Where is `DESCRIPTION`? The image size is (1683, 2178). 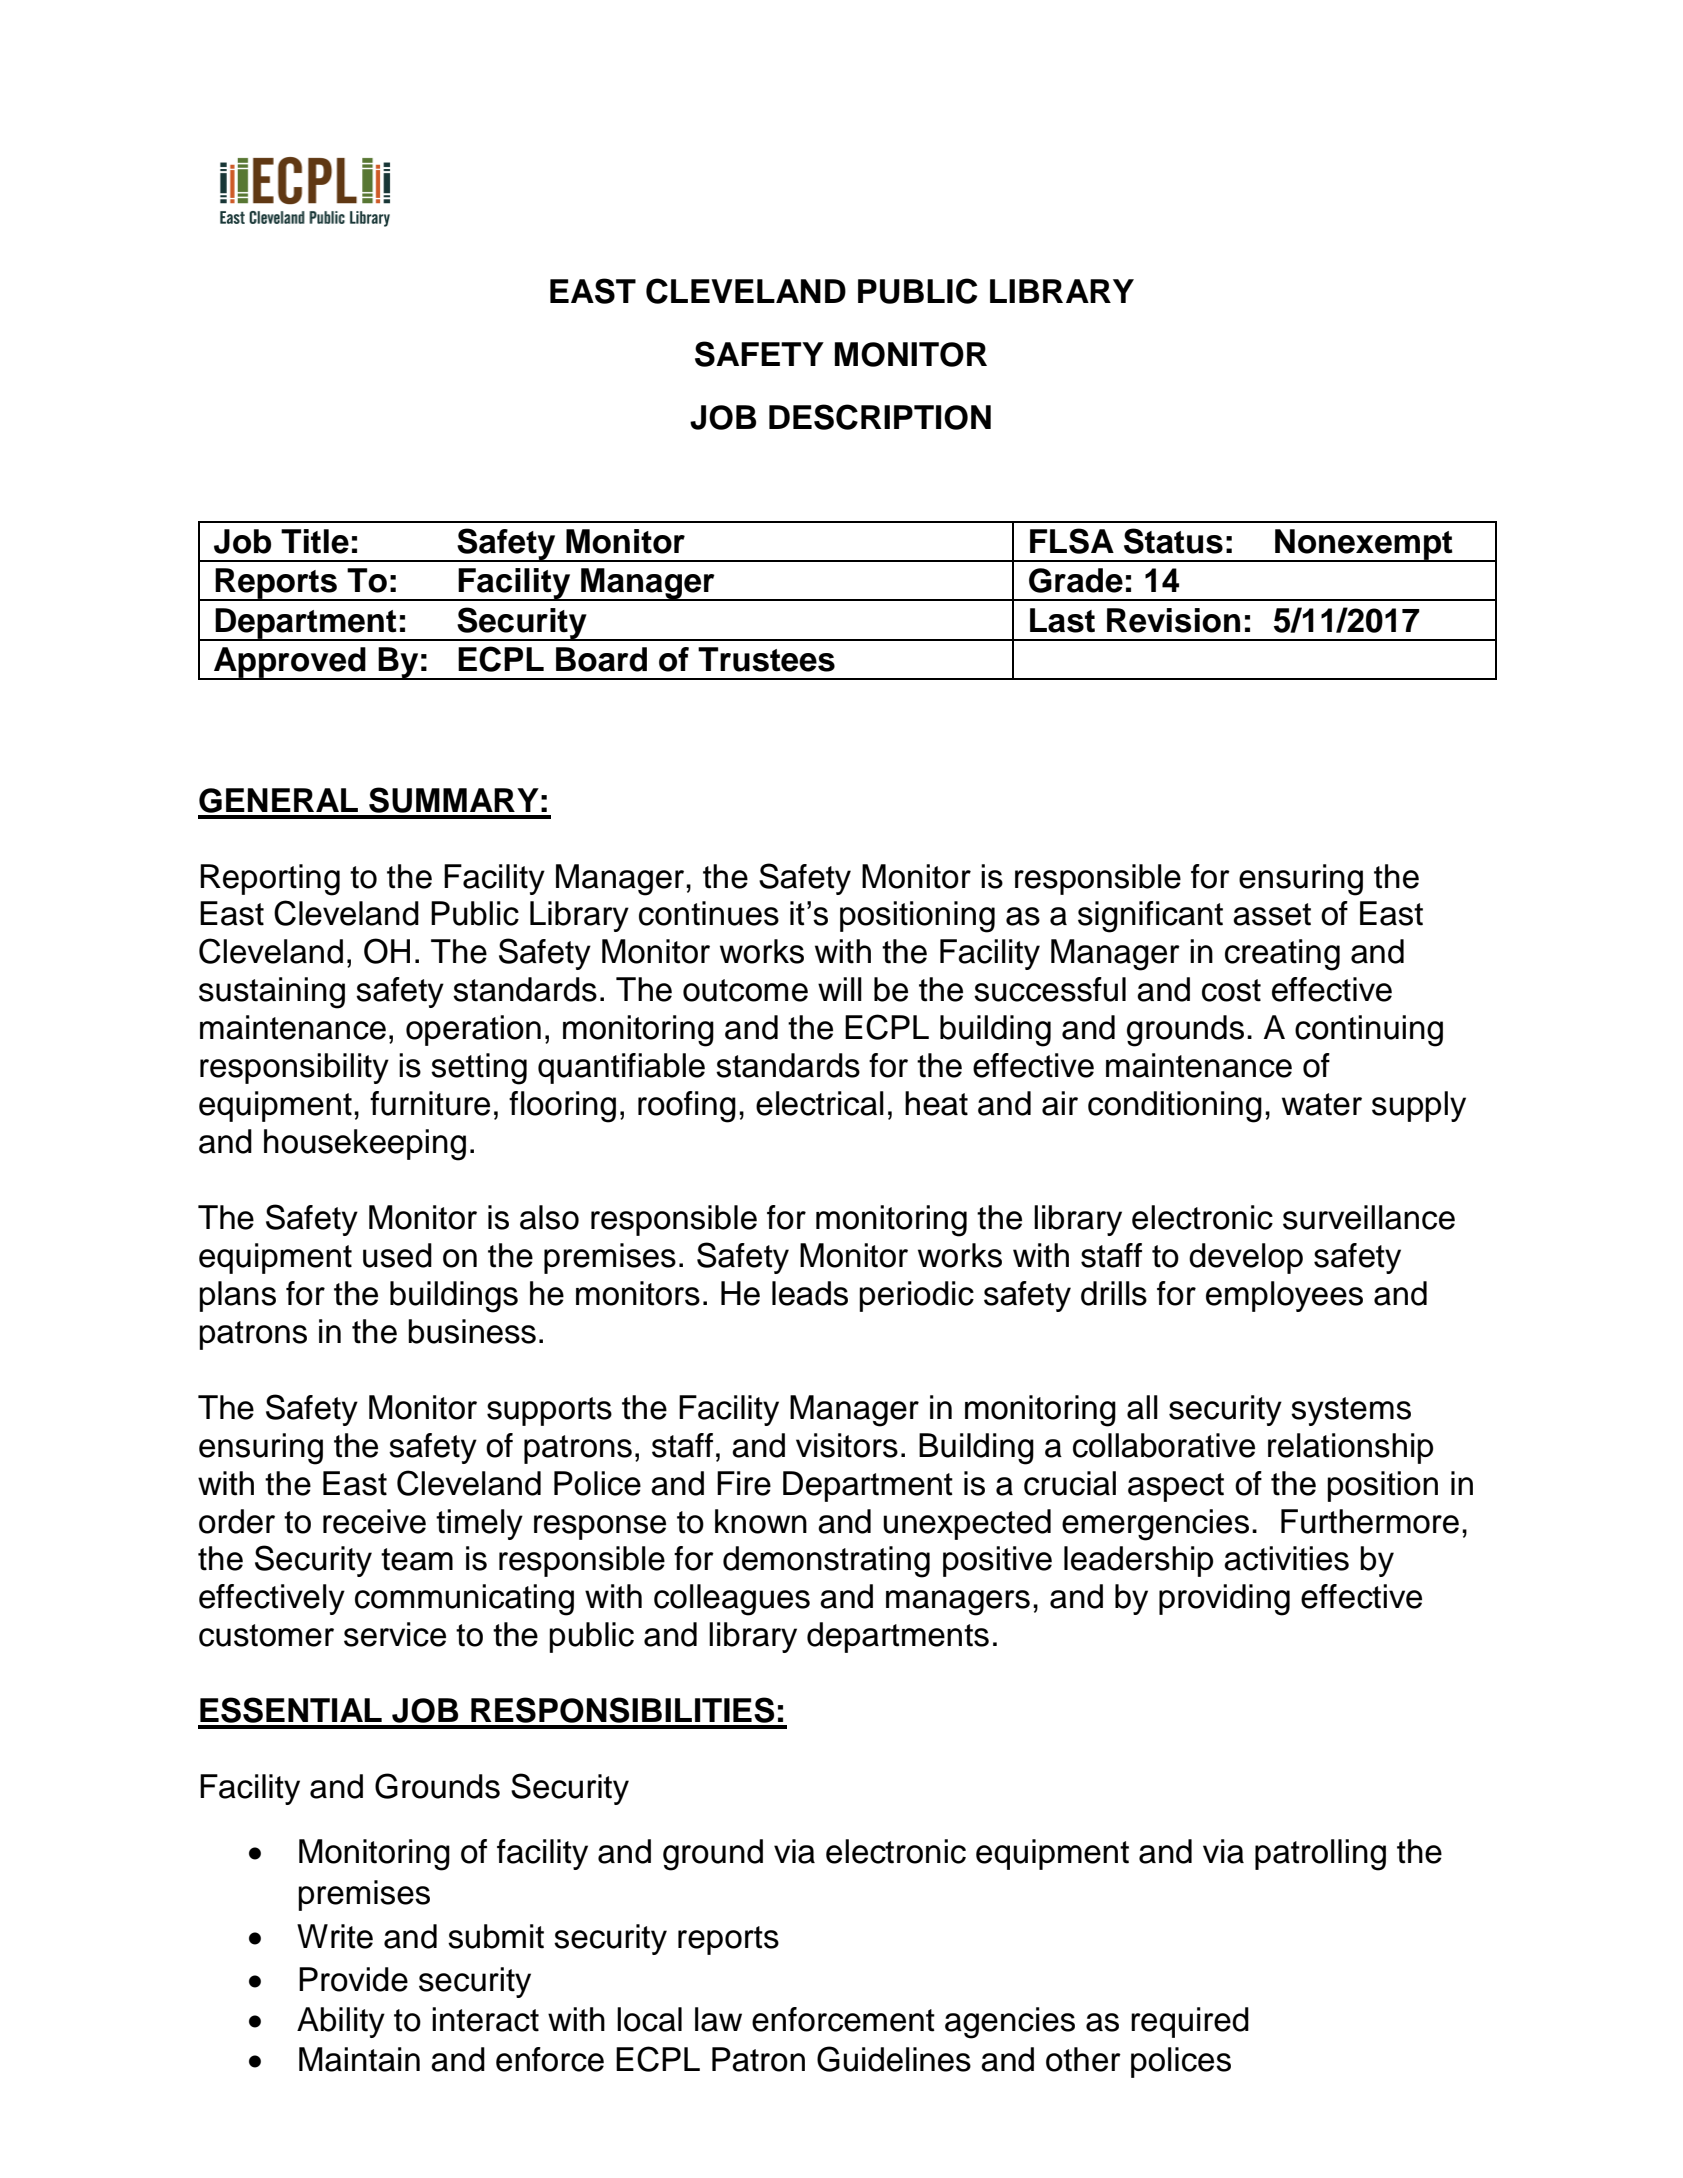 DESCRIPTION is located at coordinates (880, 417).
